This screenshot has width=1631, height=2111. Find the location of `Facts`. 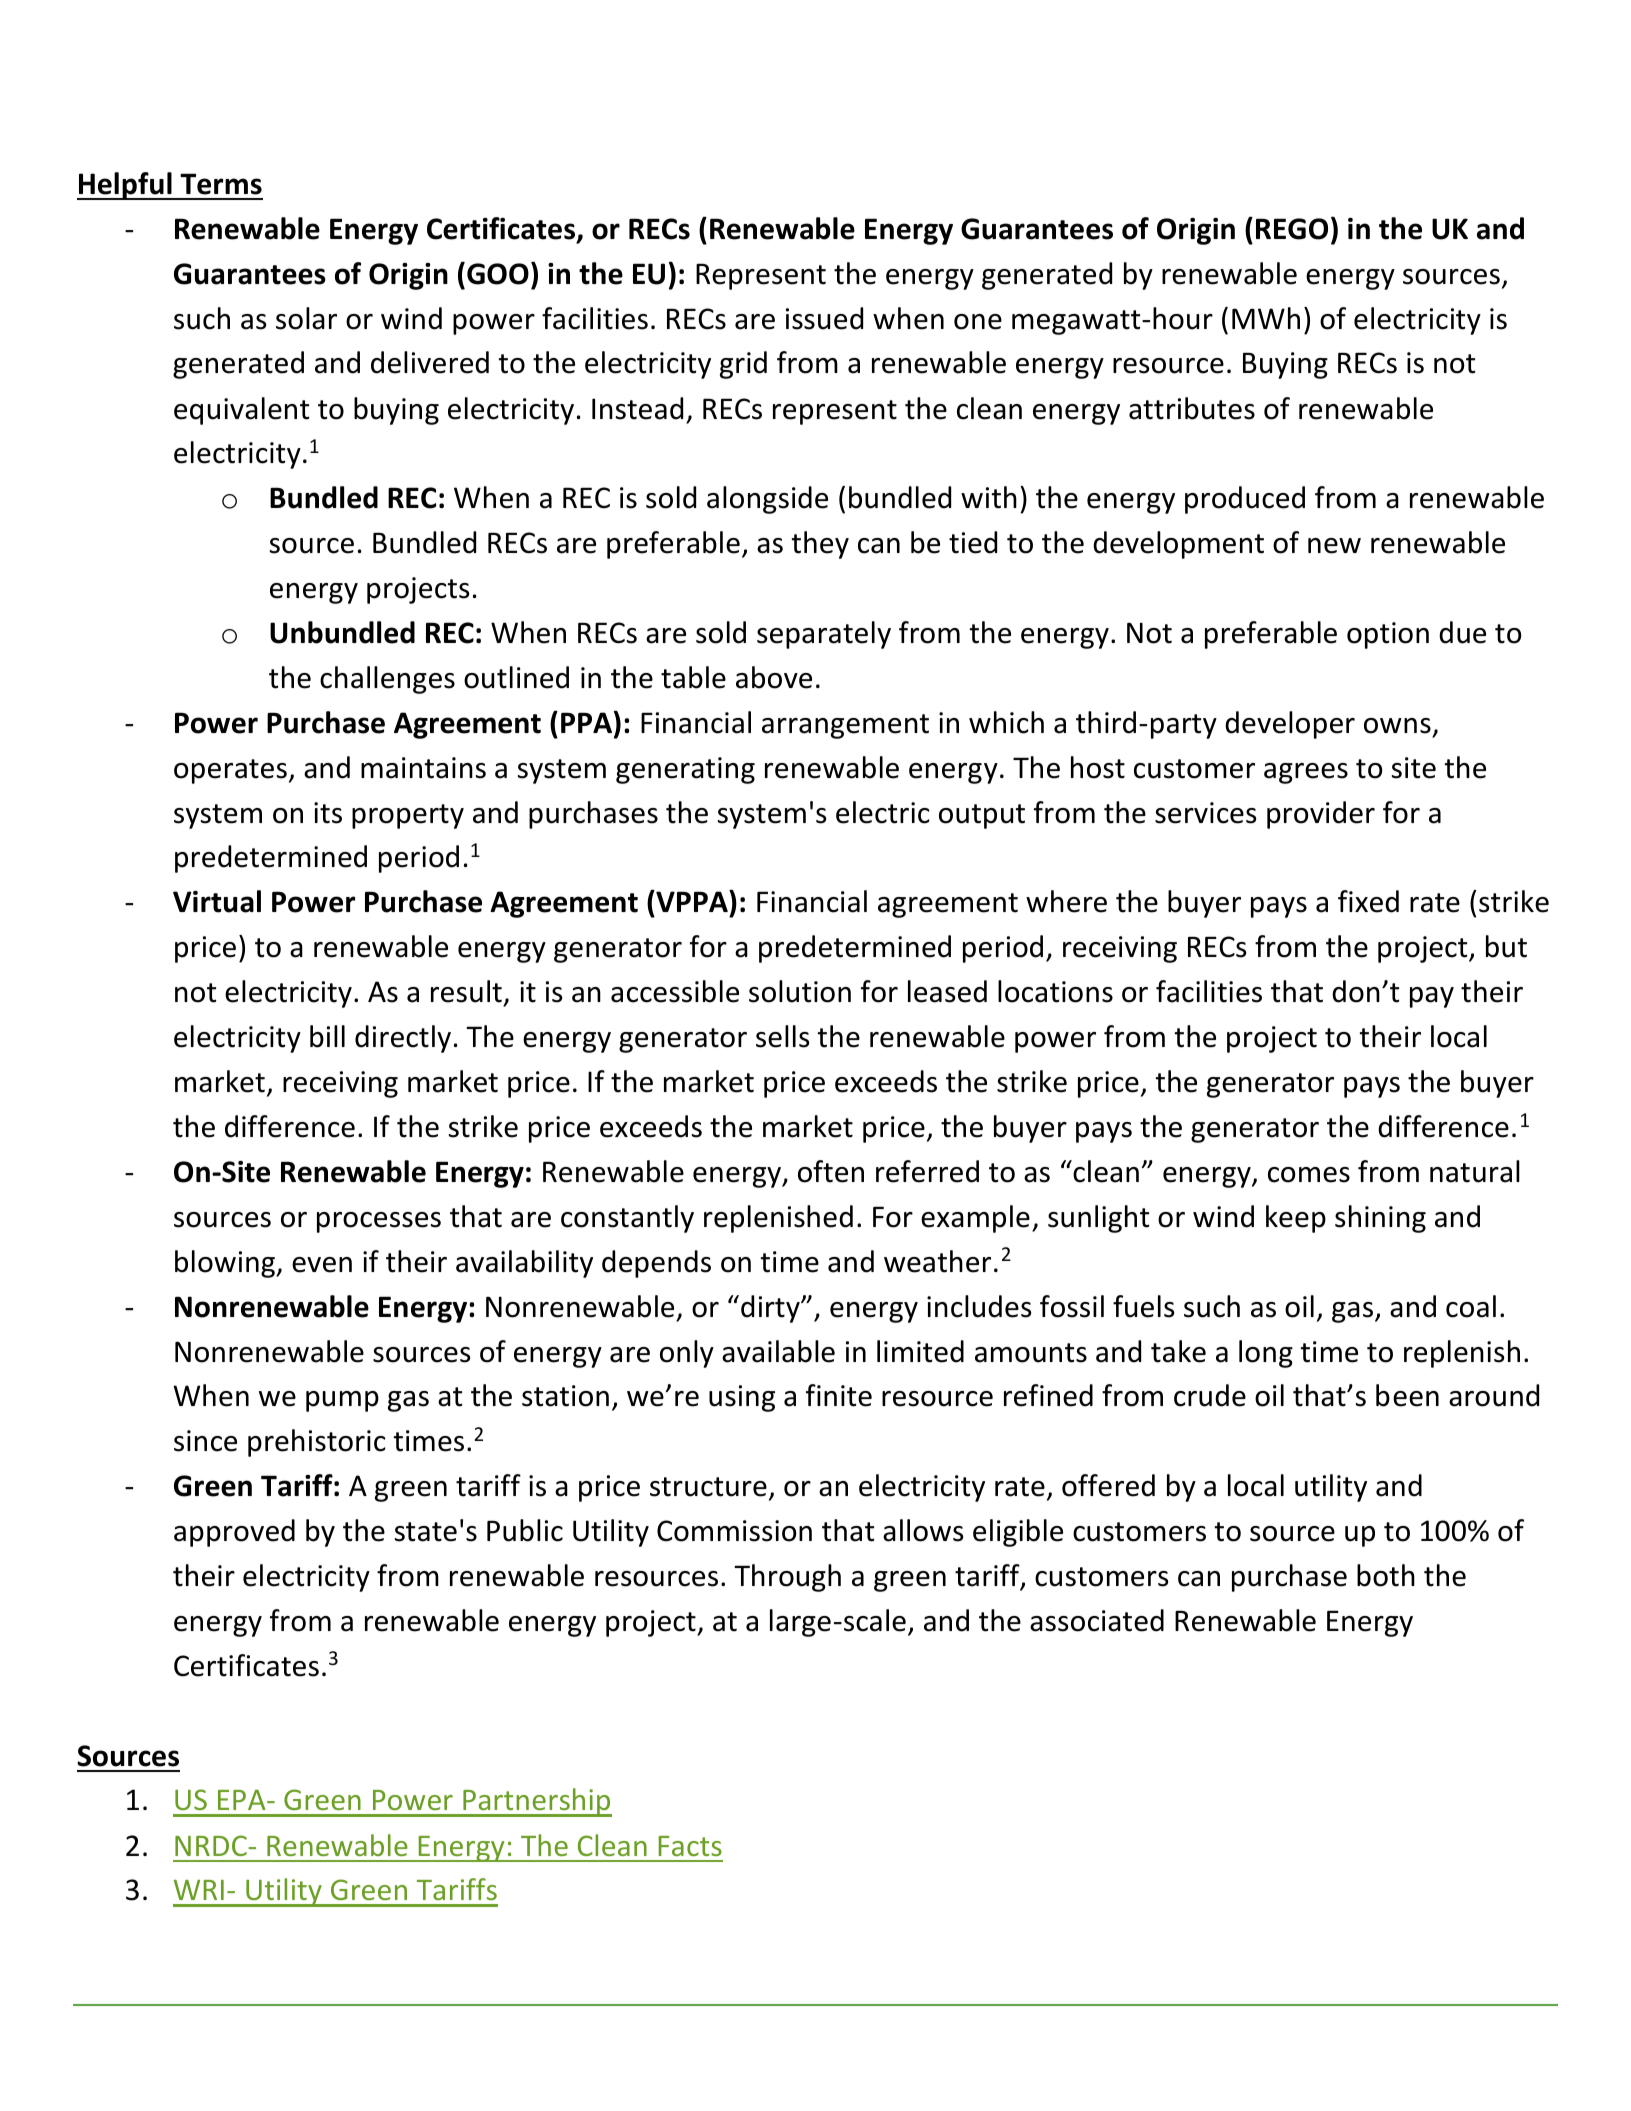

Facts is located at coordinates (690, 1846).
